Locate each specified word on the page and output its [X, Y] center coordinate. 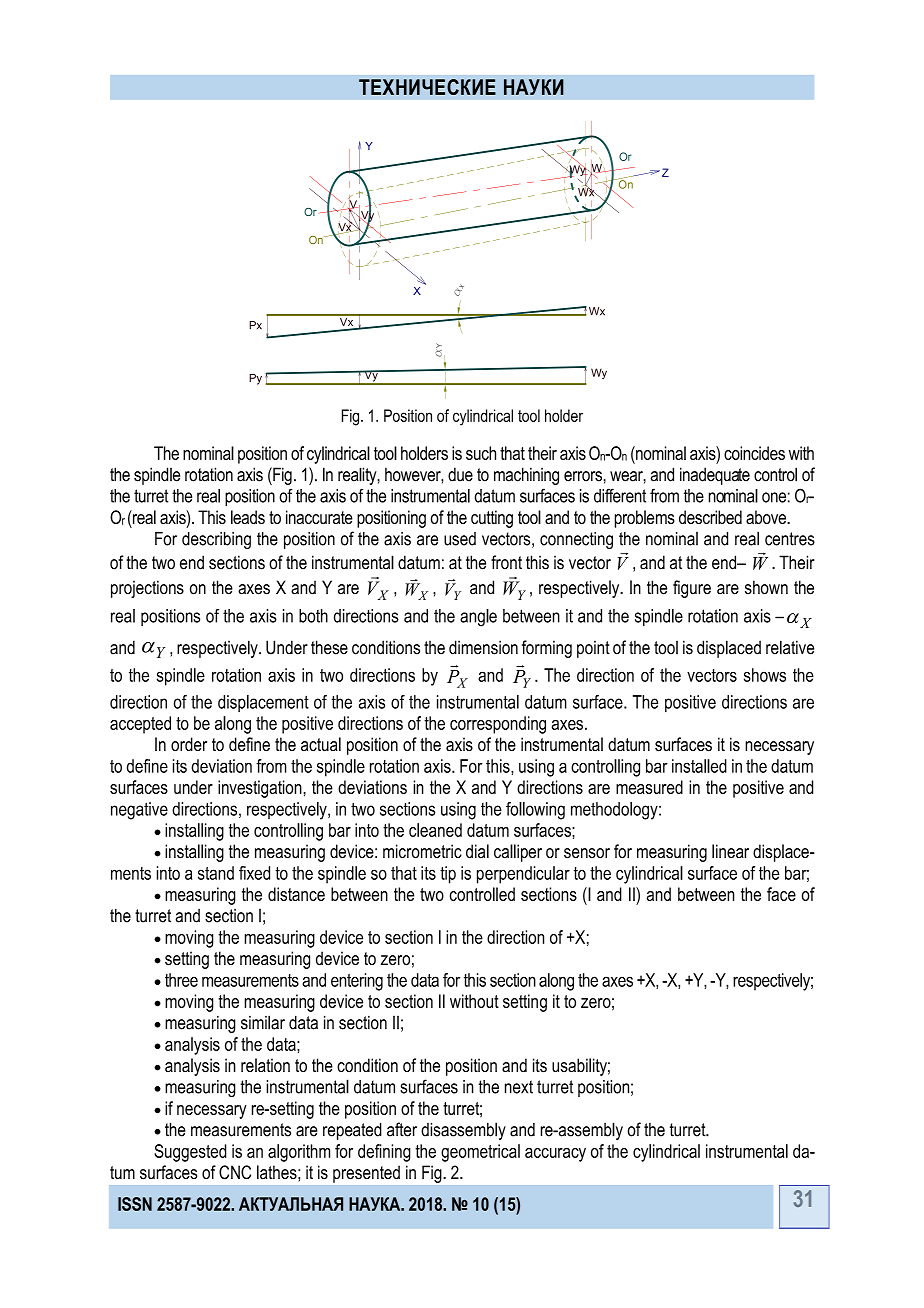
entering [357, 982]
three [181, 980]
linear [730, 851]
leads [248, 517]
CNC [235, 1172]
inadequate [715, 476]
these [329, 647]
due [460, 474]
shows [765, 675]
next [519, 1087]
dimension [483, 647]
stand [216, 873]
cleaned [435, 830]
